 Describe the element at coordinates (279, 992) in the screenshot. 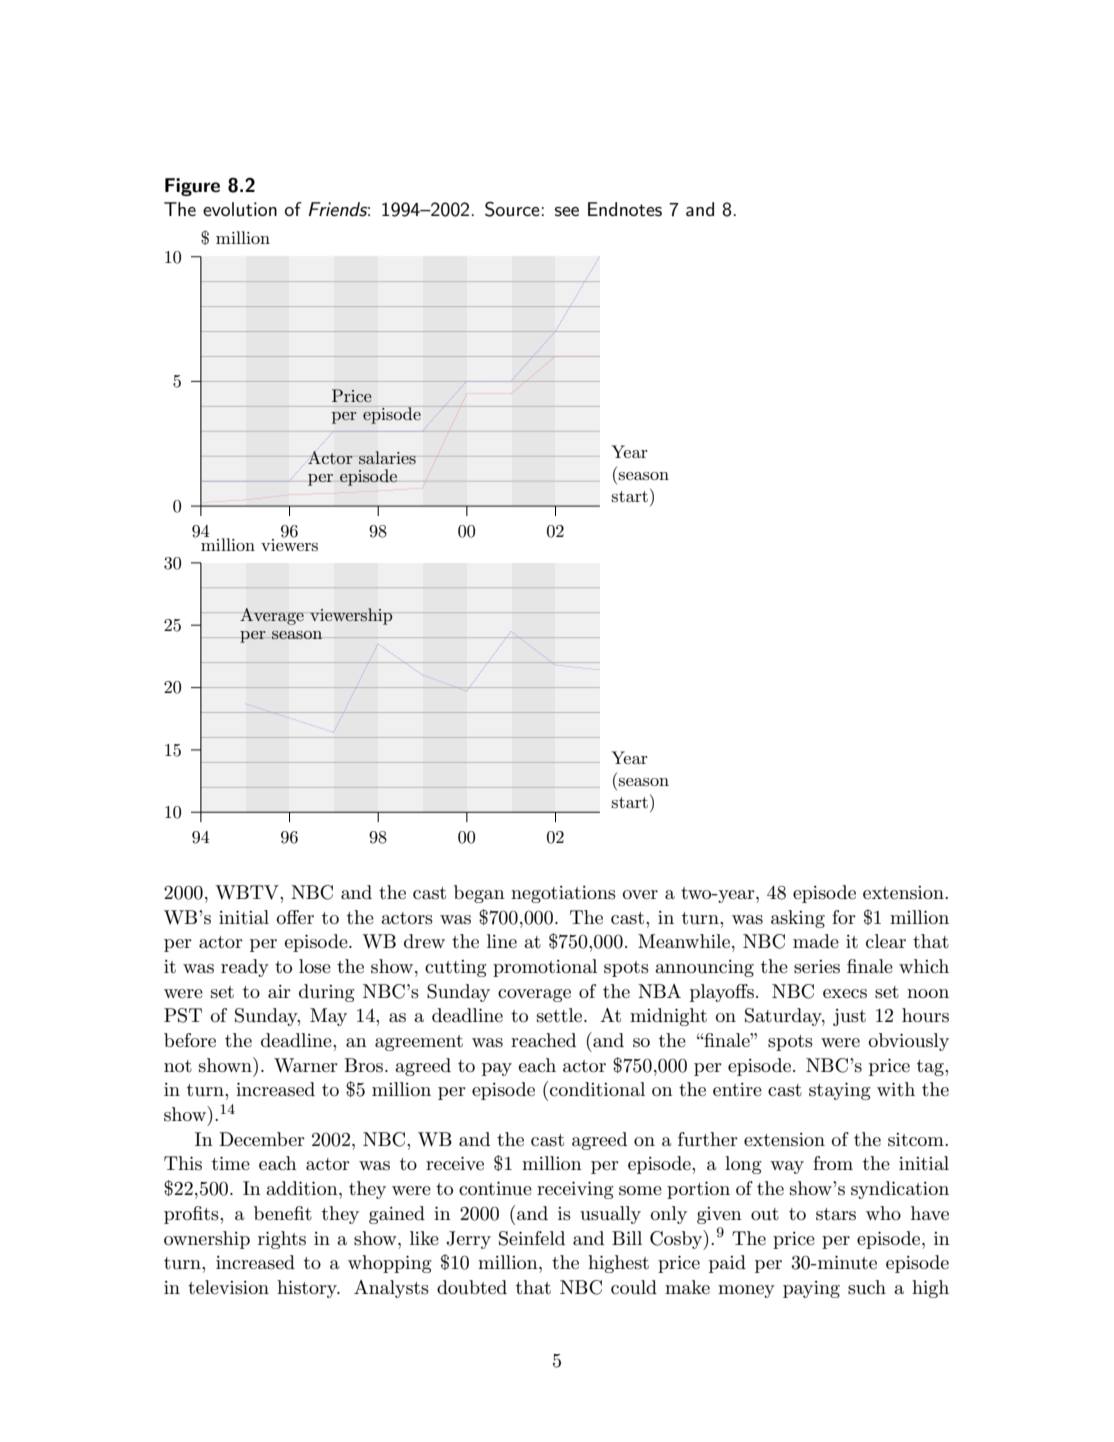

I see `air` at that location.
